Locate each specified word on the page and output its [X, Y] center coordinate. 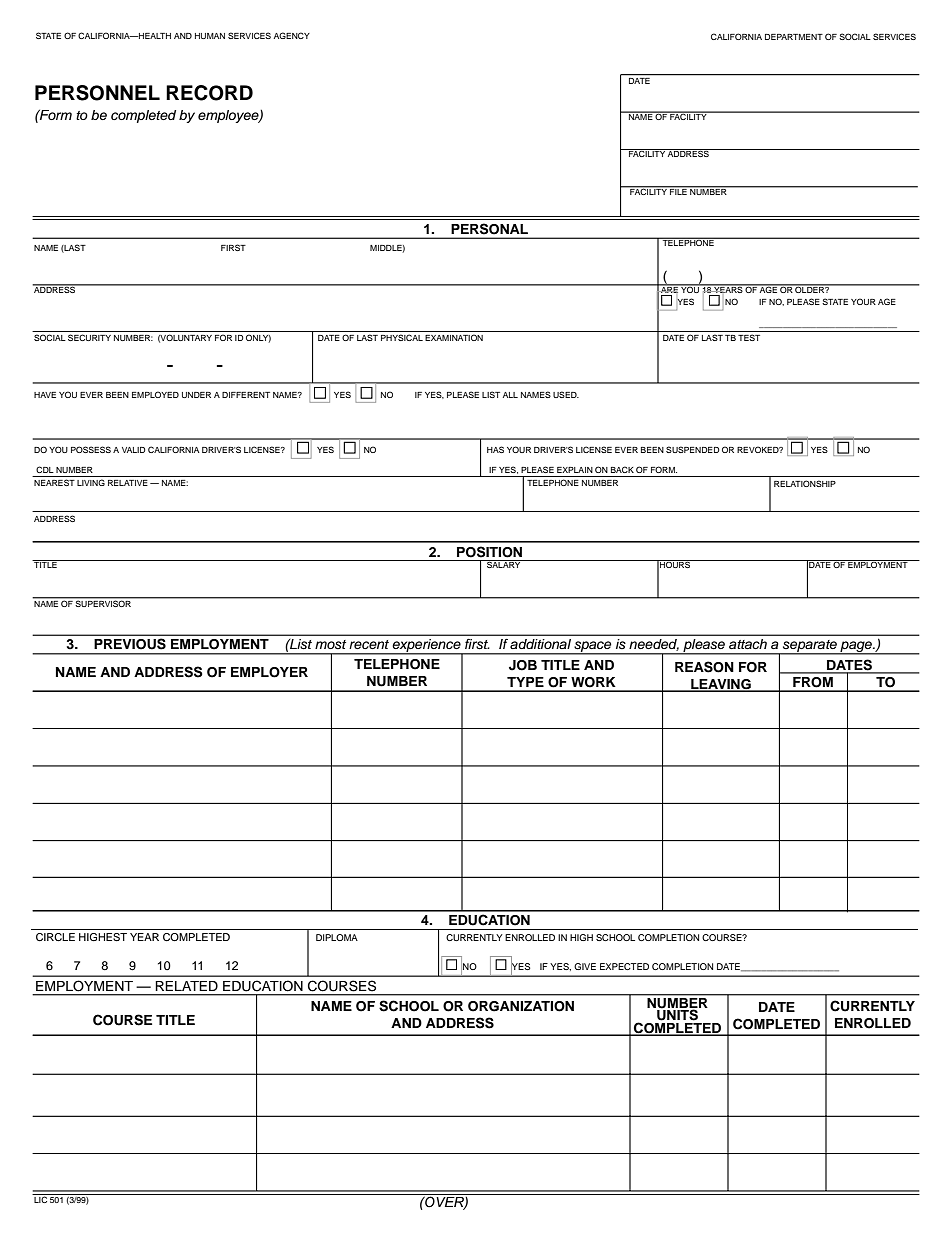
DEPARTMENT [794, 37]
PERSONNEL [97, 93]
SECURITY [89, 337]
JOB [523, 665]
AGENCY [292, 35]
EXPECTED [624, 966]
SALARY [504, 564]
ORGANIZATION [521, 1006]
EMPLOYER [269, 672]
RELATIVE [128, 483]
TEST [749, 337]
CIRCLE [55, 937]
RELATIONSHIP [805, 483]
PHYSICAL [402, 337]
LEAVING [721, 685]
